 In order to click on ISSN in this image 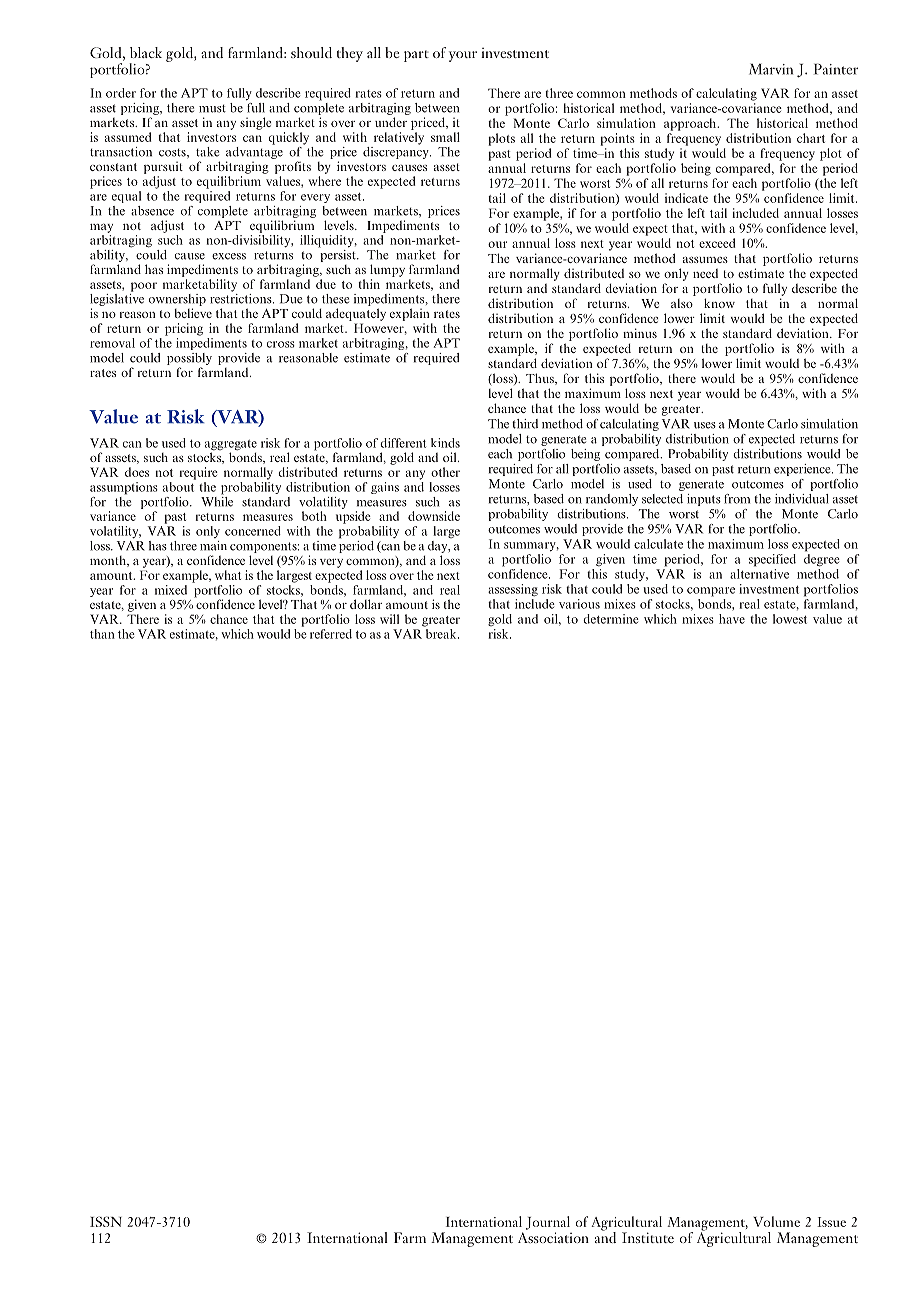, I will do `click(106, 1221)`.
